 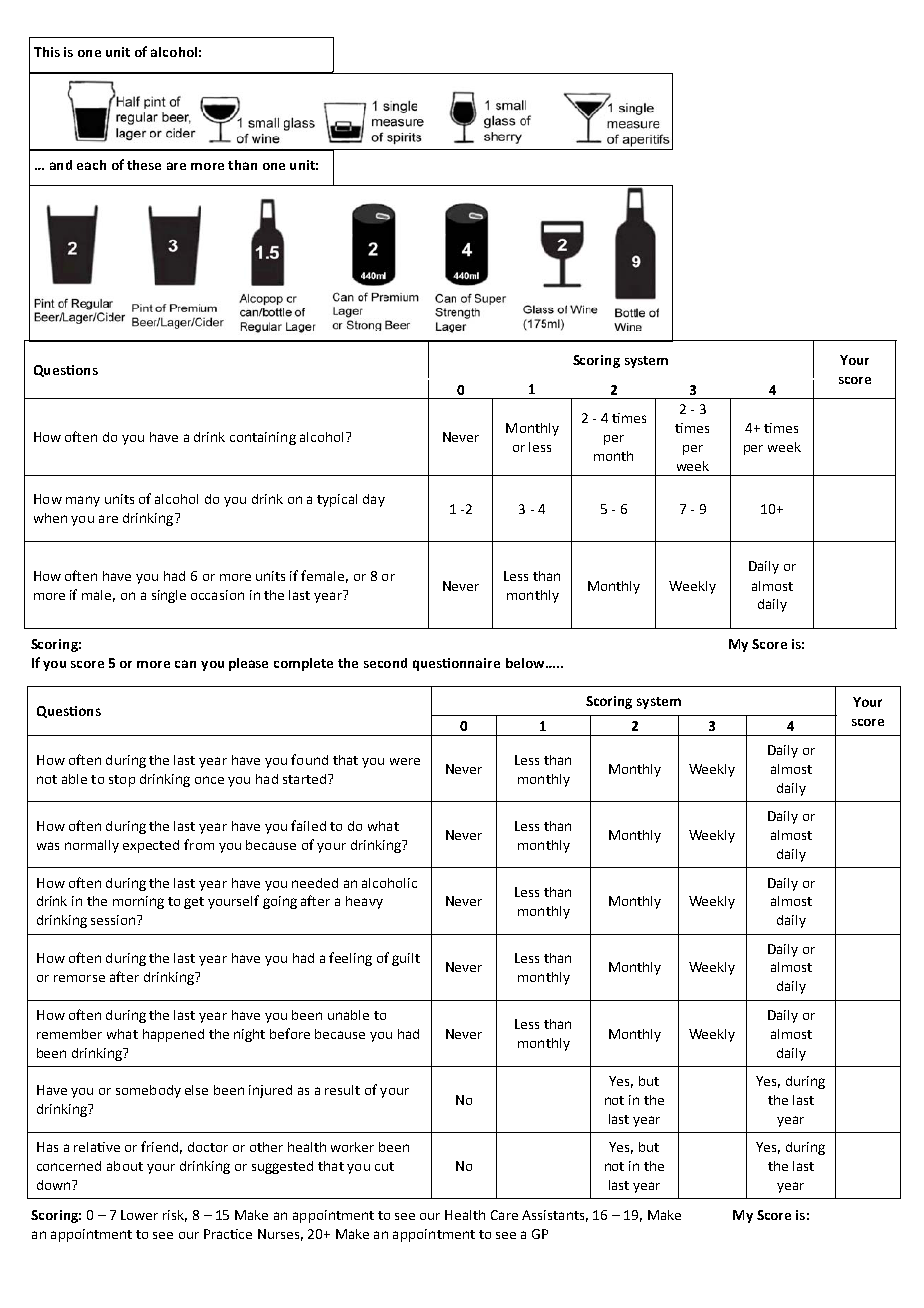 I want to click on single, so click(x=169, y=596).
